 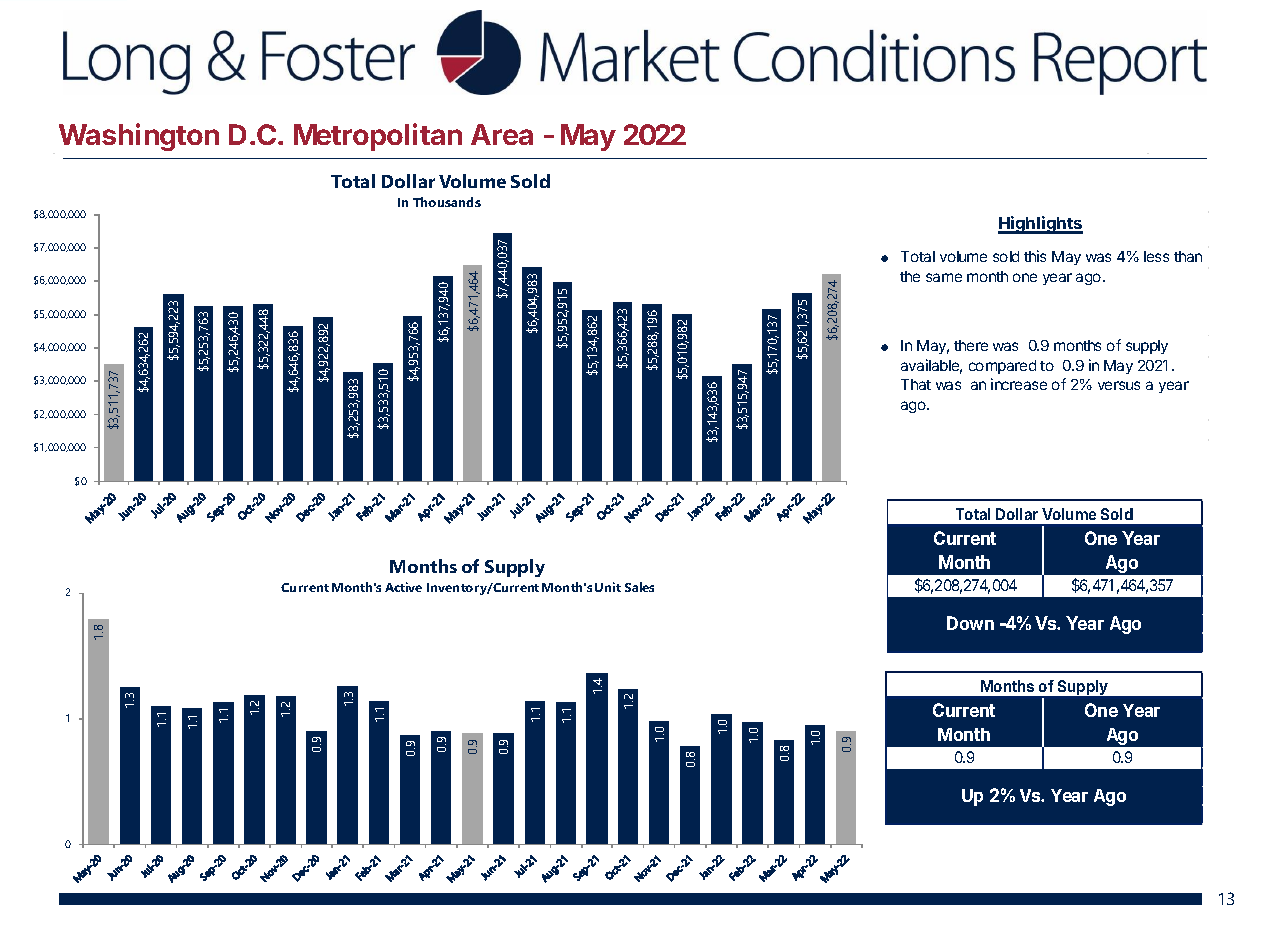 What do you see at coordinates (502, 134) in the document?
I see `Area` at bounding box center [502, 134].
